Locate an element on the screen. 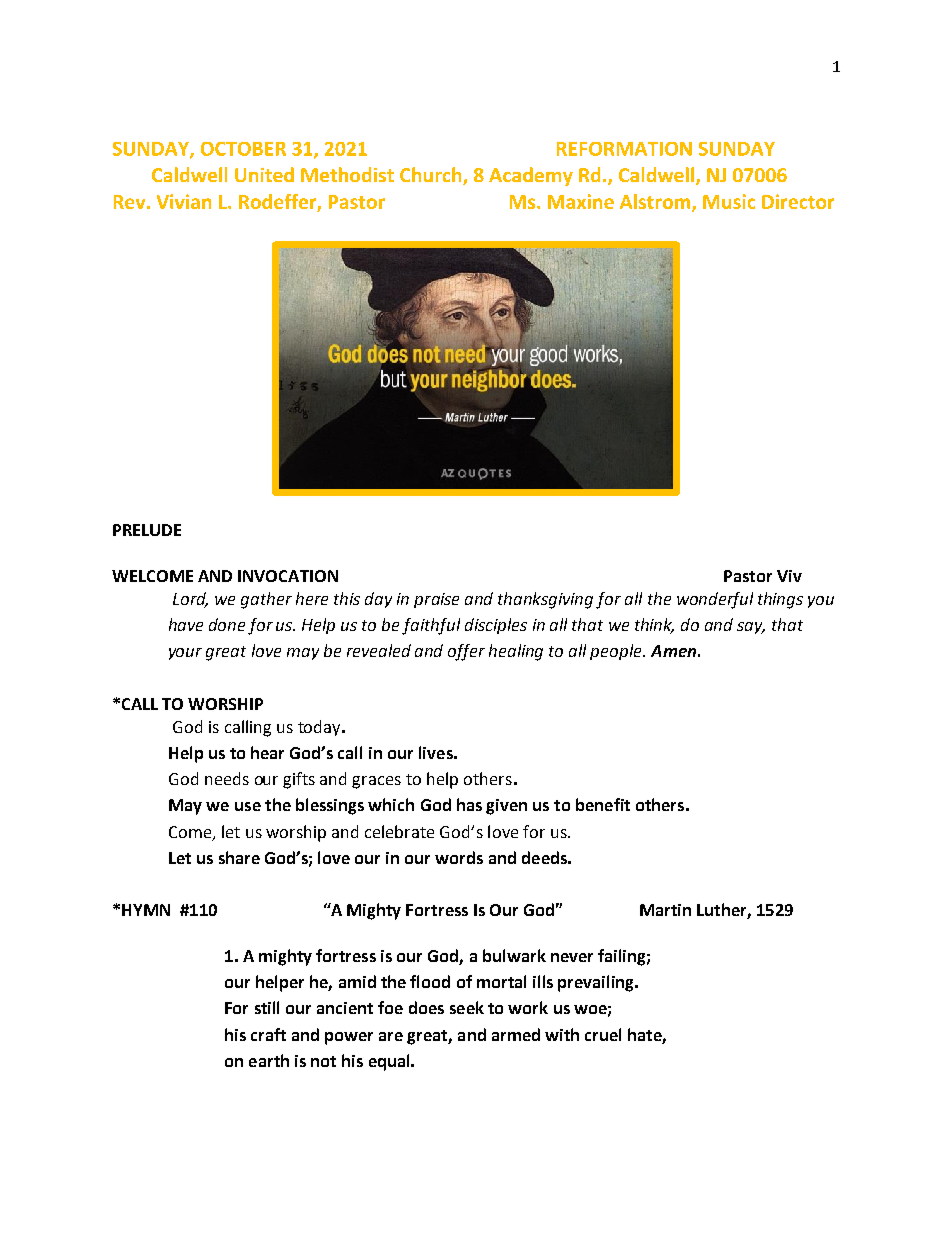 The height and width of the screenshot is (1233, 952). armed is located at coordinates (516, 1034).
